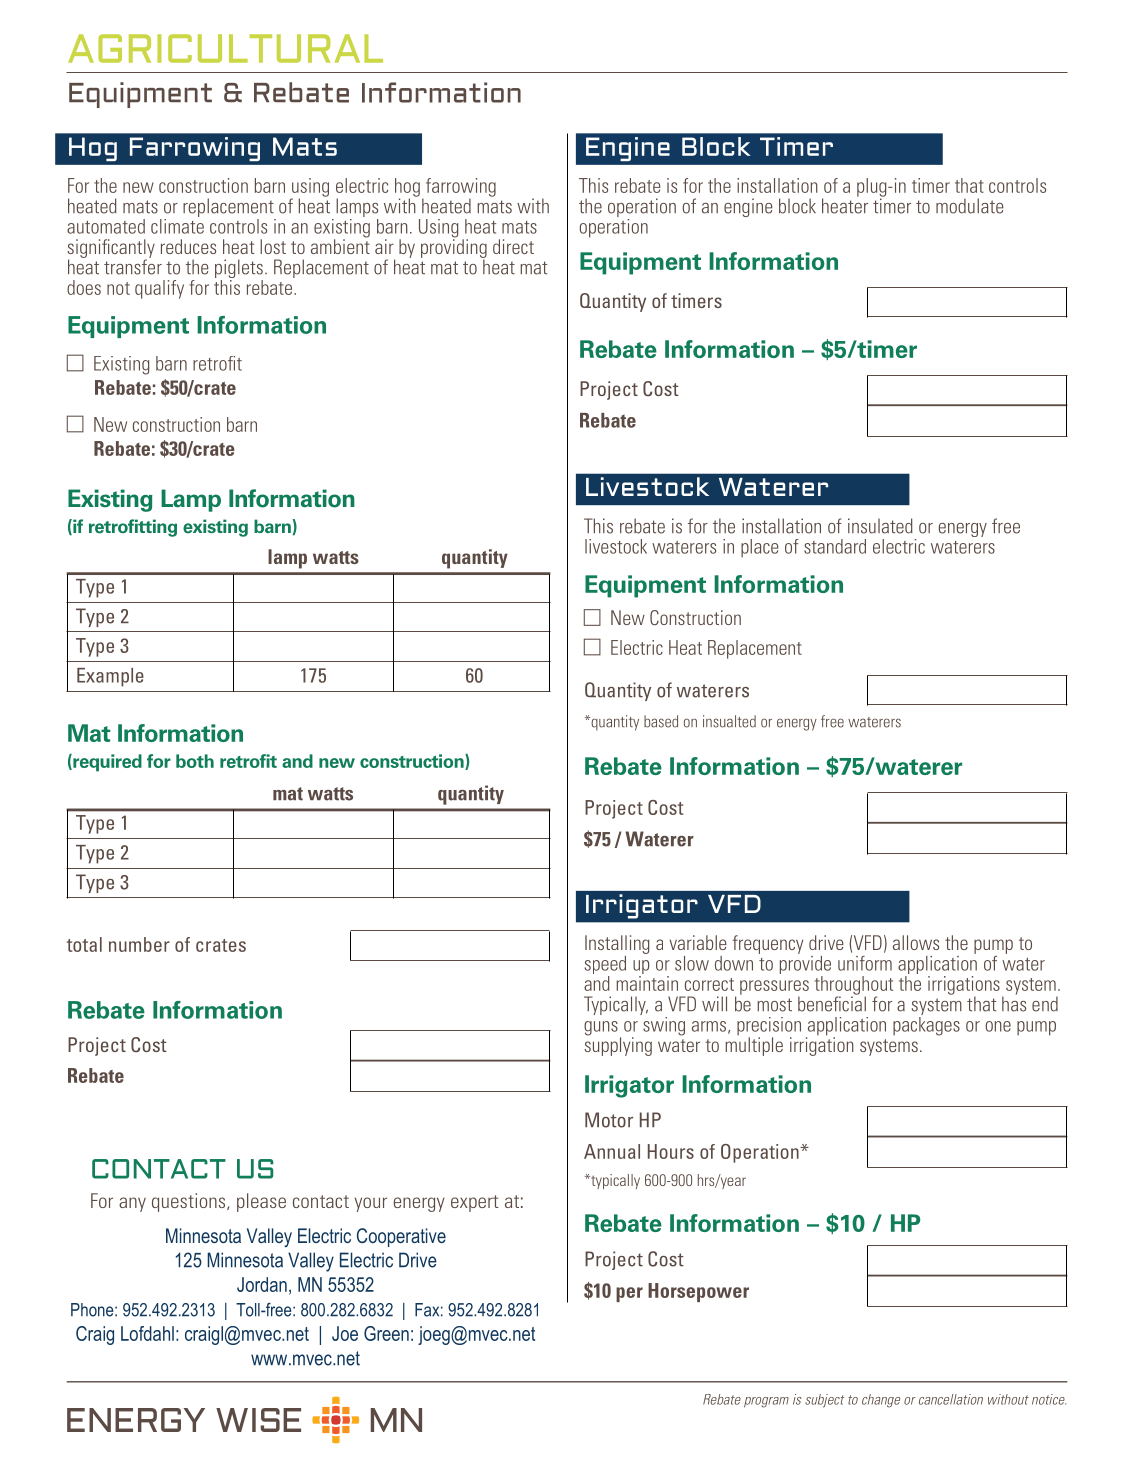  Describe the element at coordinates (716, 146) in the screenshot. I see `Block` at that location.
